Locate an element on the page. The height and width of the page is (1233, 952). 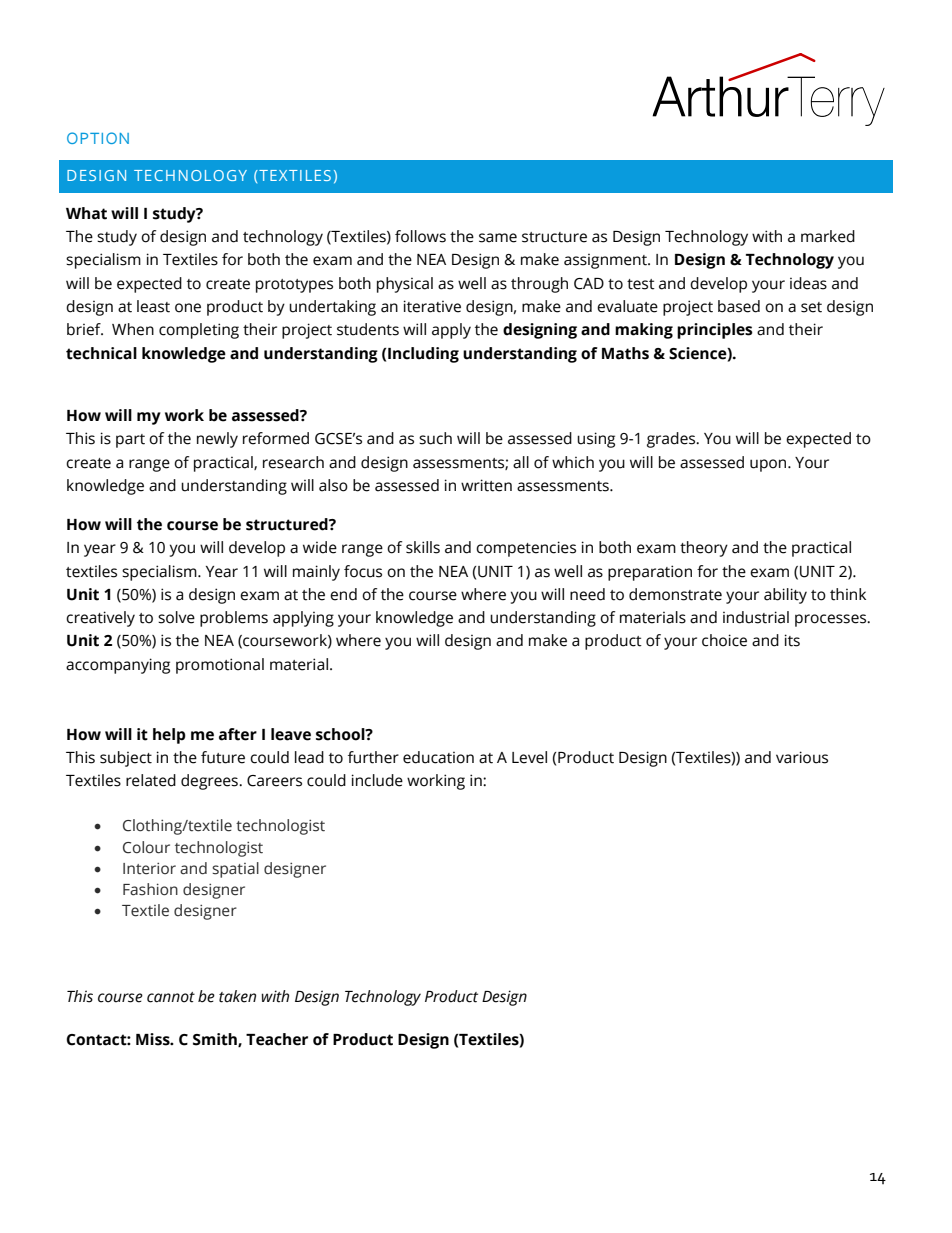
marked is located at coordinates (828, 236).
